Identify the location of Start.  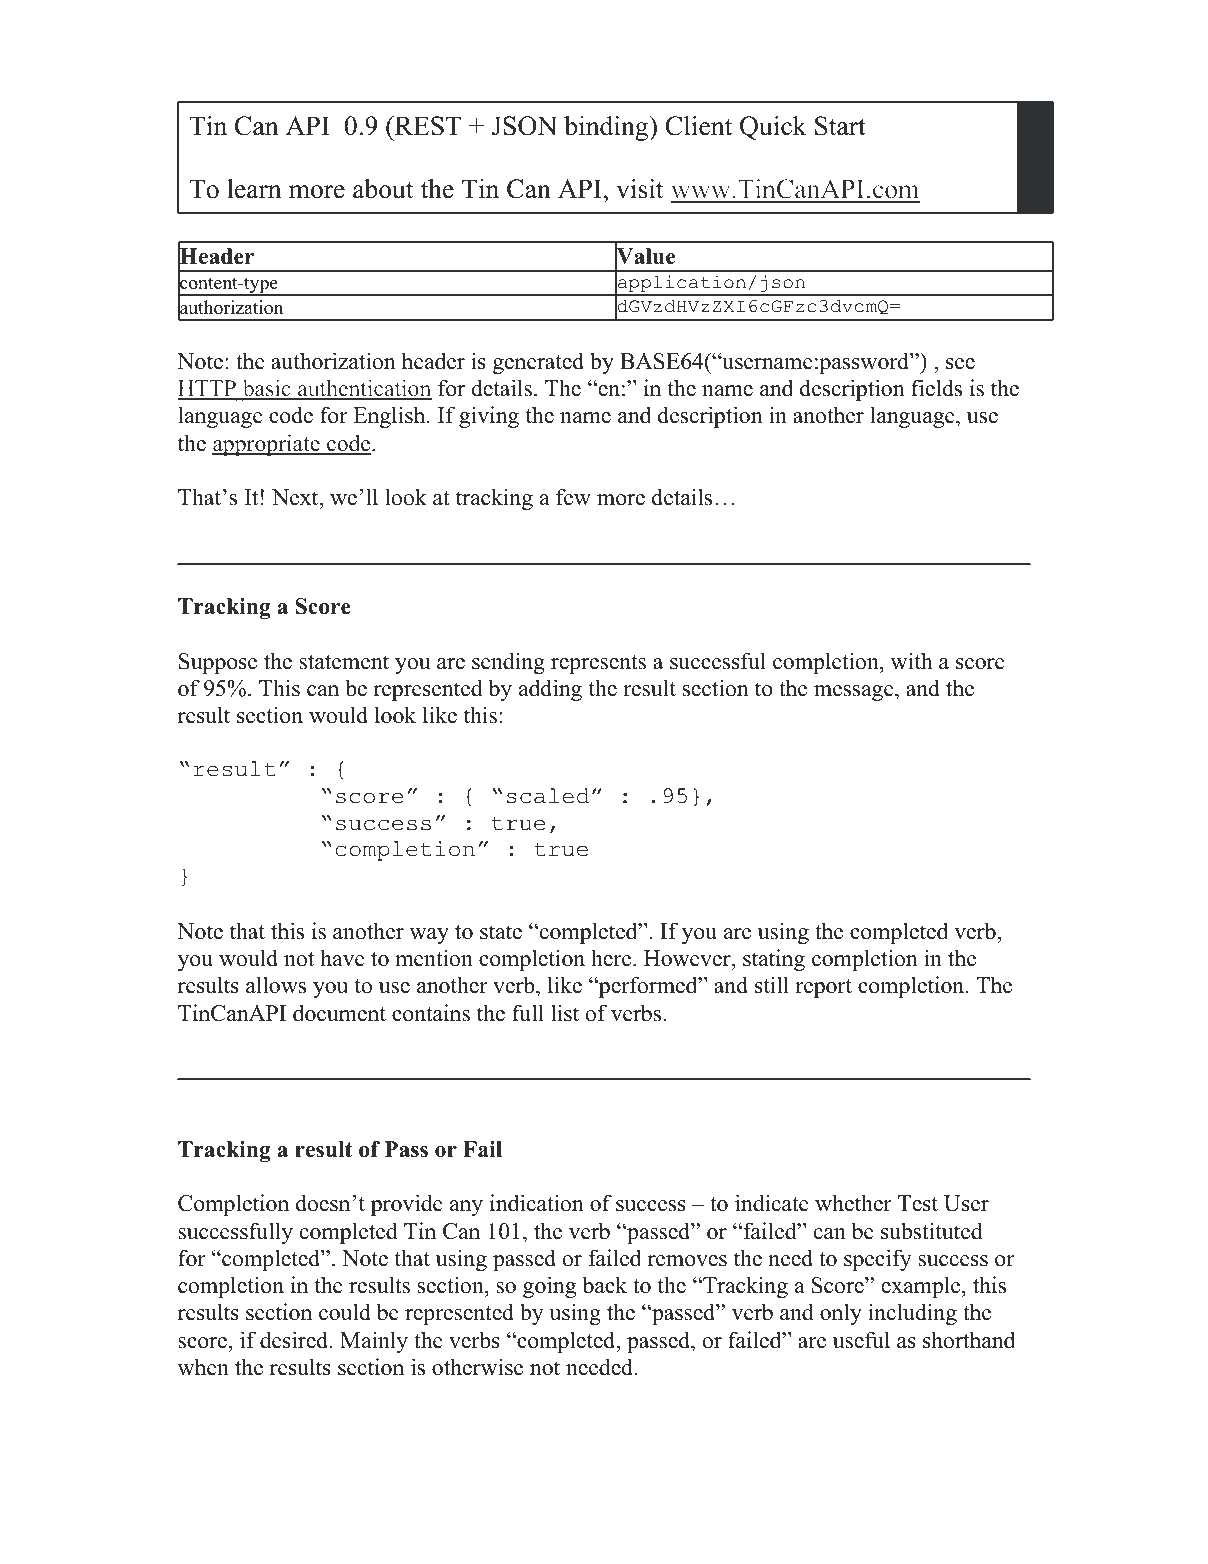
(840, 126).
